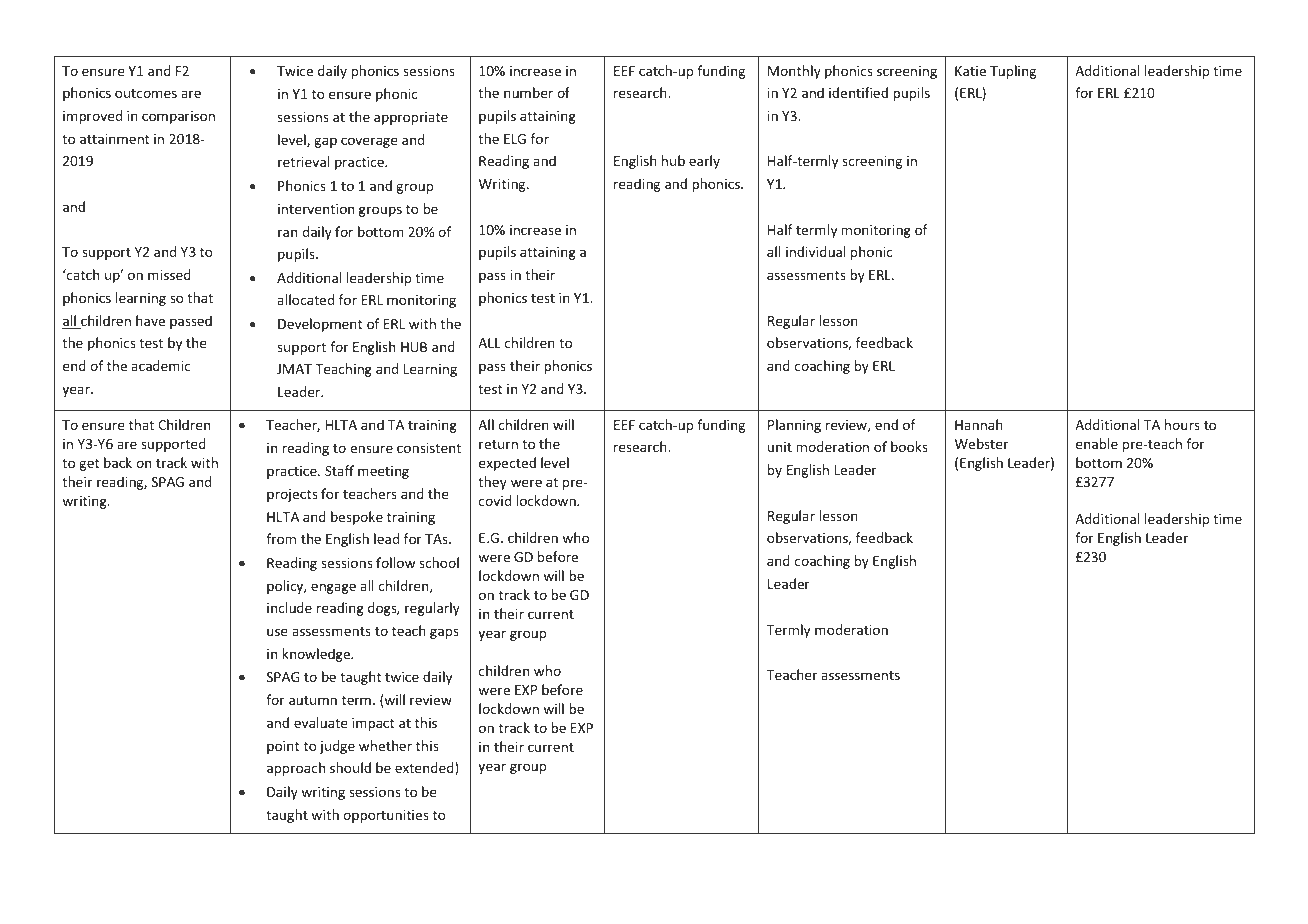 Image resolution: width=1308 pixels, height=924 pixels. I want to click on academic, so click(161, 365).
